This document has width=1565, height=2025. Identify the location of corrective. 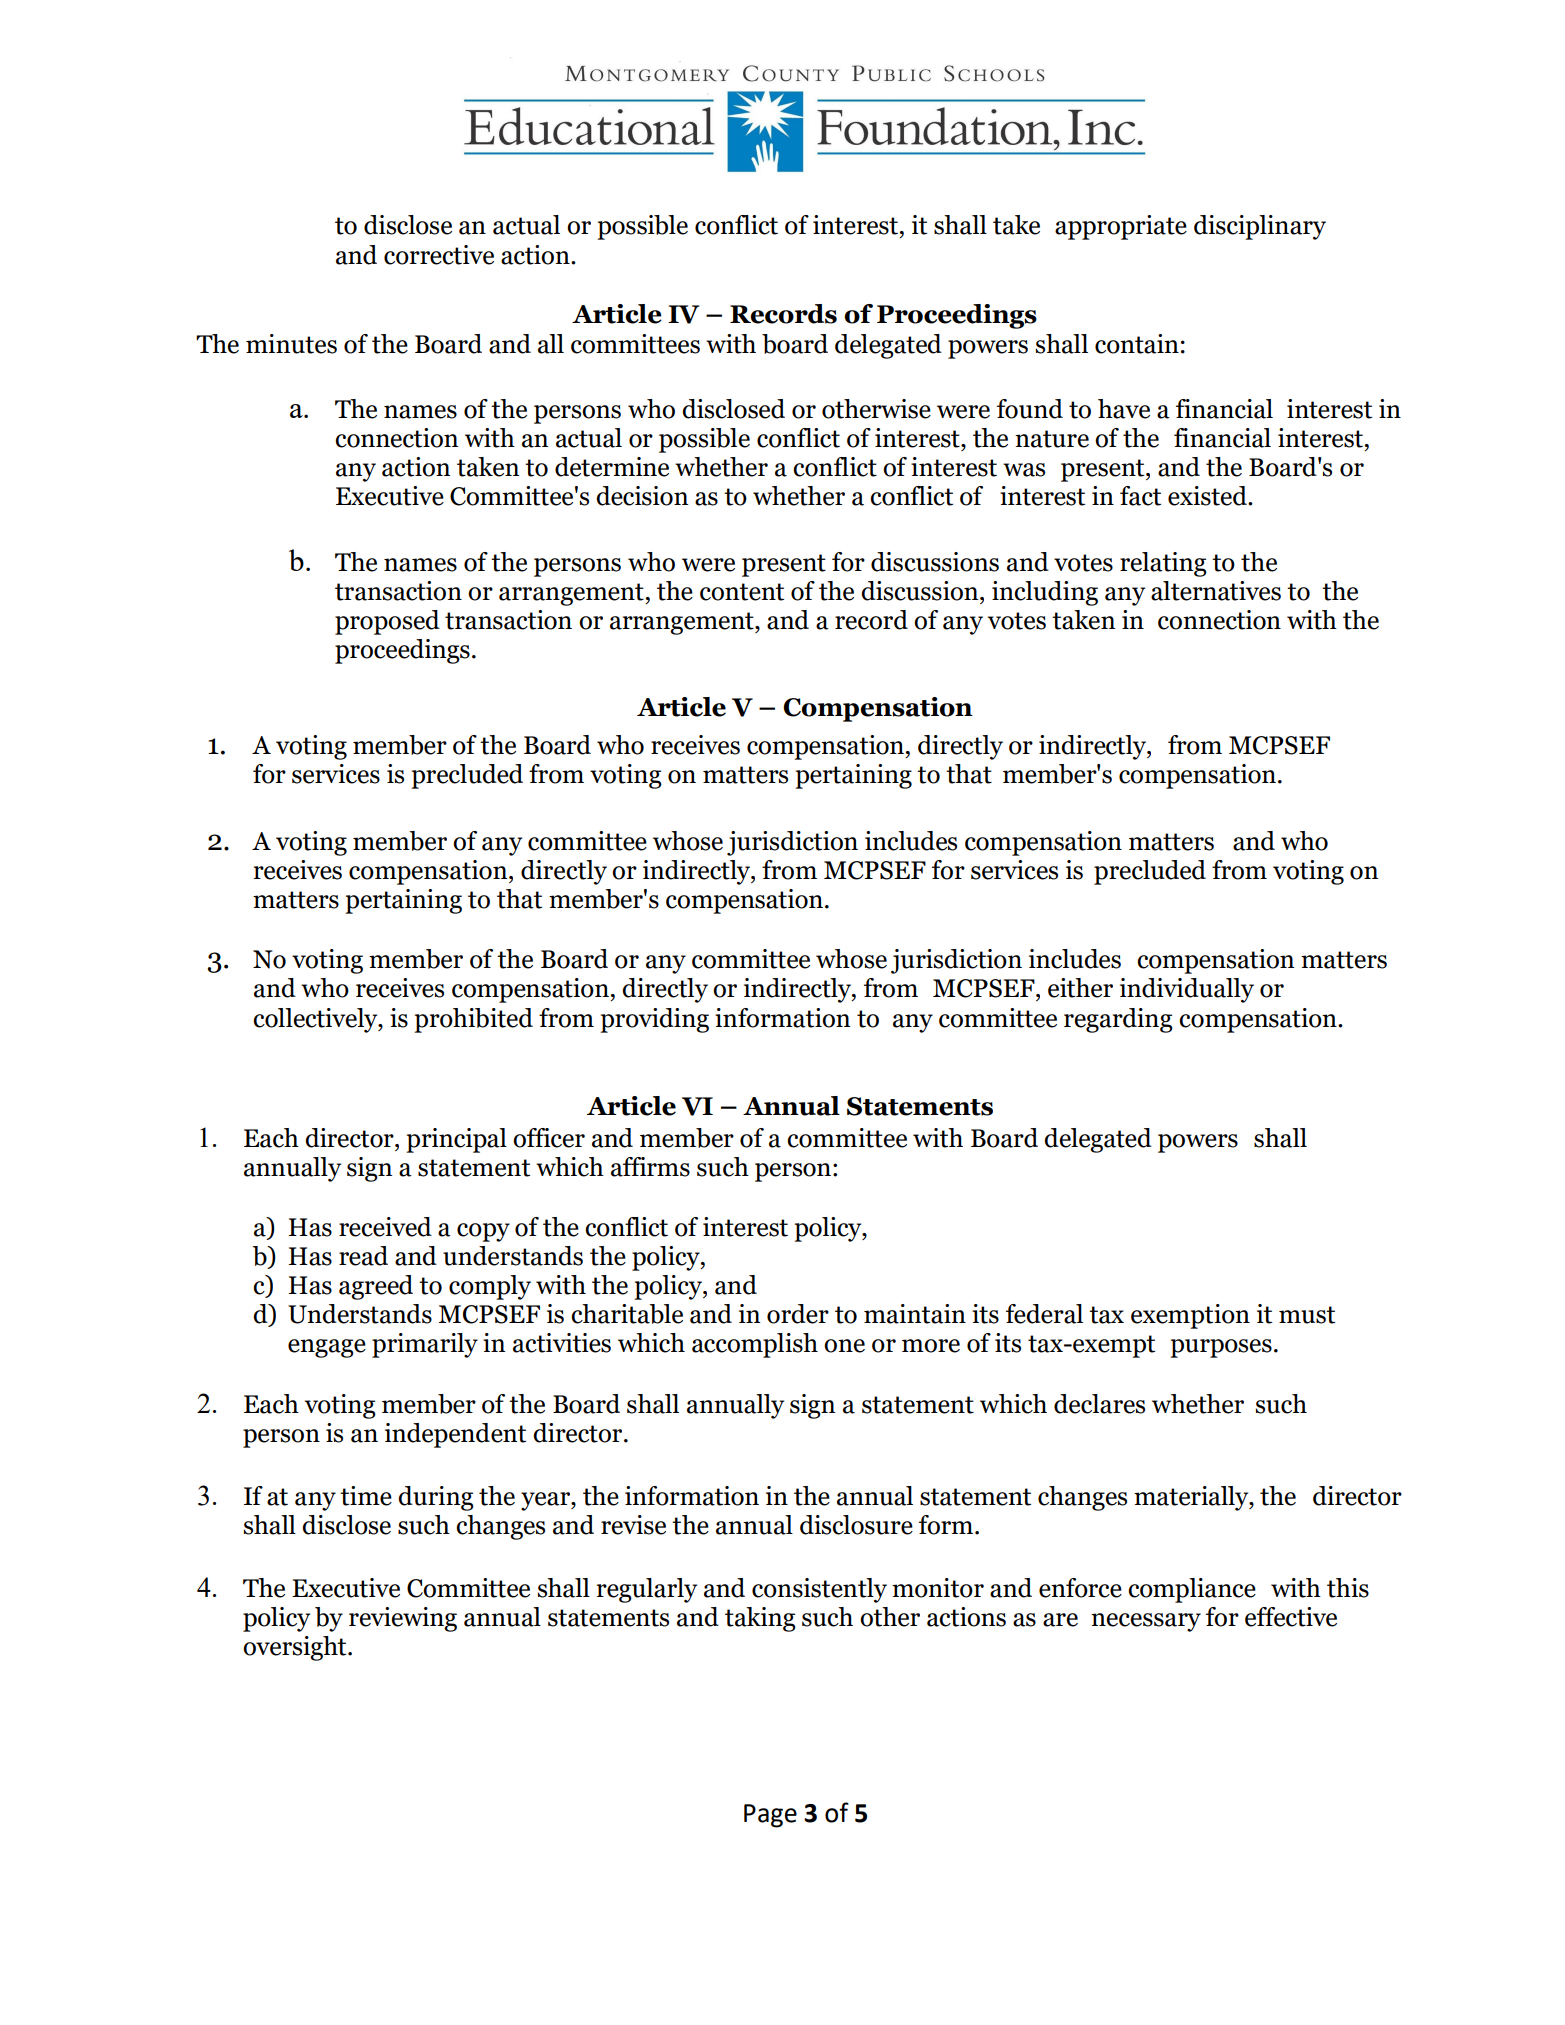
(439, 255).
